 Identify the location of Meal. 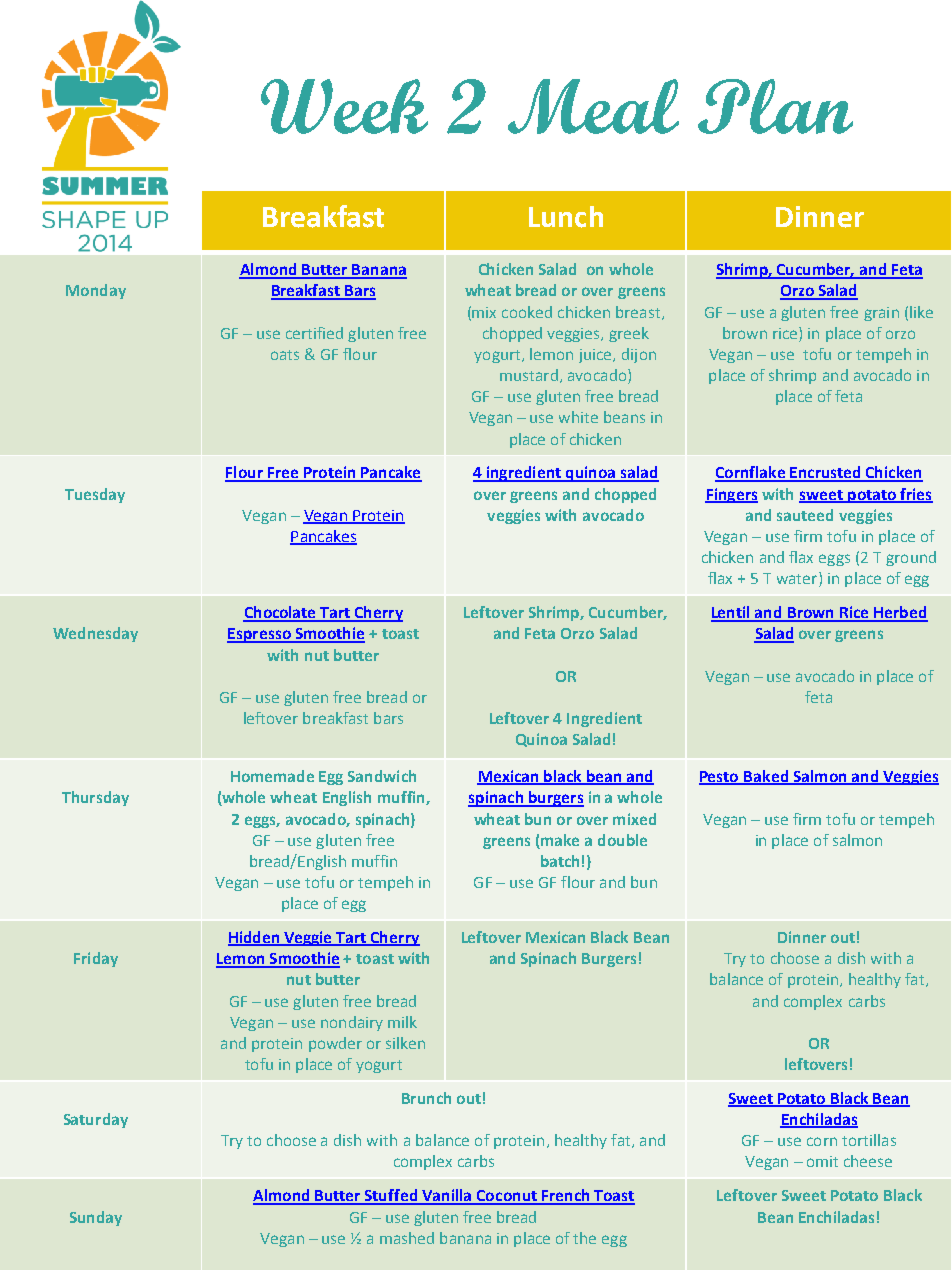
(593, 106).
